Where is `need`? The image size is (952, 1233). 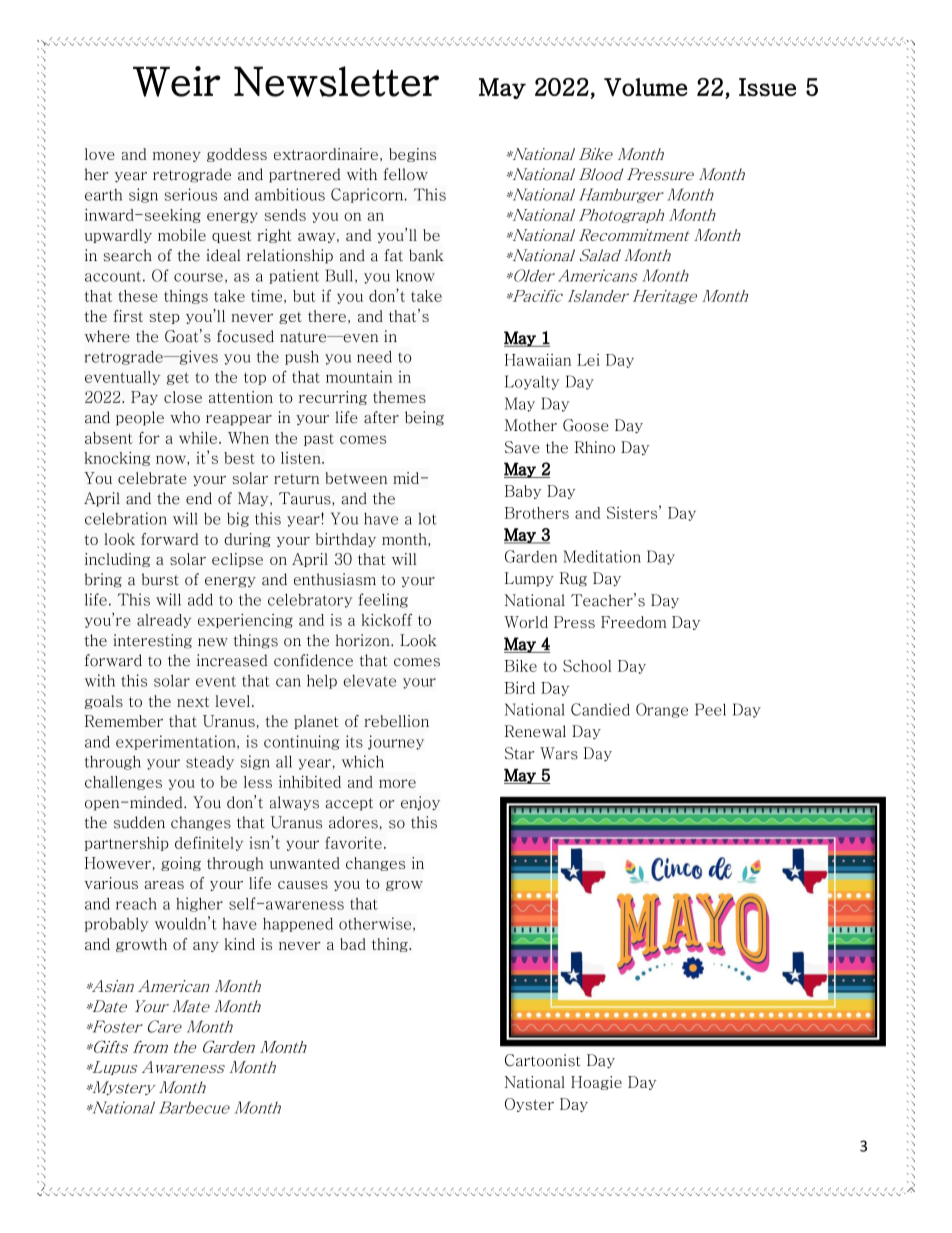 need is located at coordinates (374, 356).
